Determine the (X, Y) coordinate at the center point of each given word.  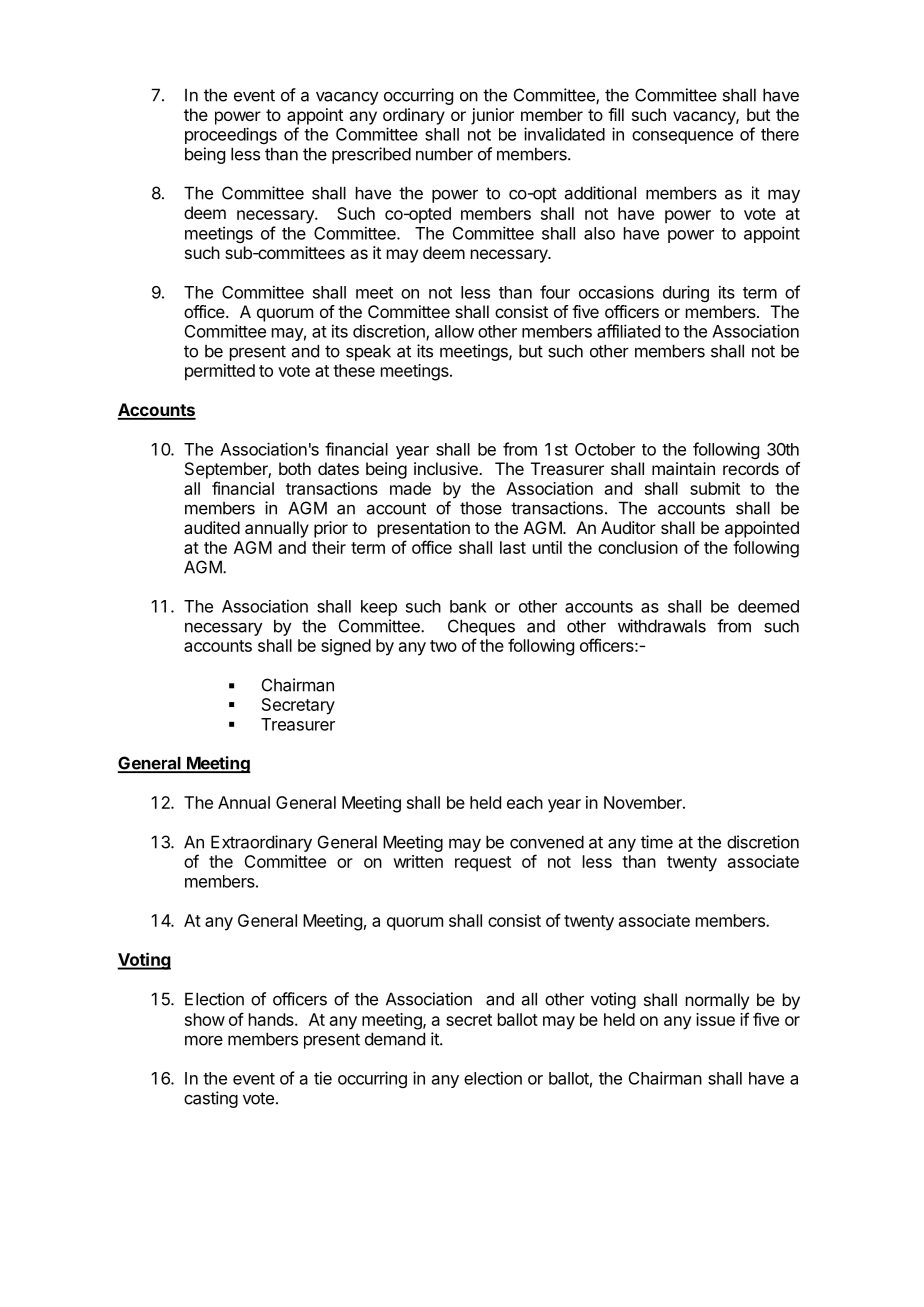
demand (395, 1039)
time (657, 842)
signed (346, 647)
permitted (220, 372)
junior (492, 116)
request (483, 864)
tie (323, 1078)
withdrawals (662, 626)
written (418, 861)
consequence (682, 137)
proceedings (231, 135)
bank (468, 606)
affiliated (628, 331)
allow (454, 331)
